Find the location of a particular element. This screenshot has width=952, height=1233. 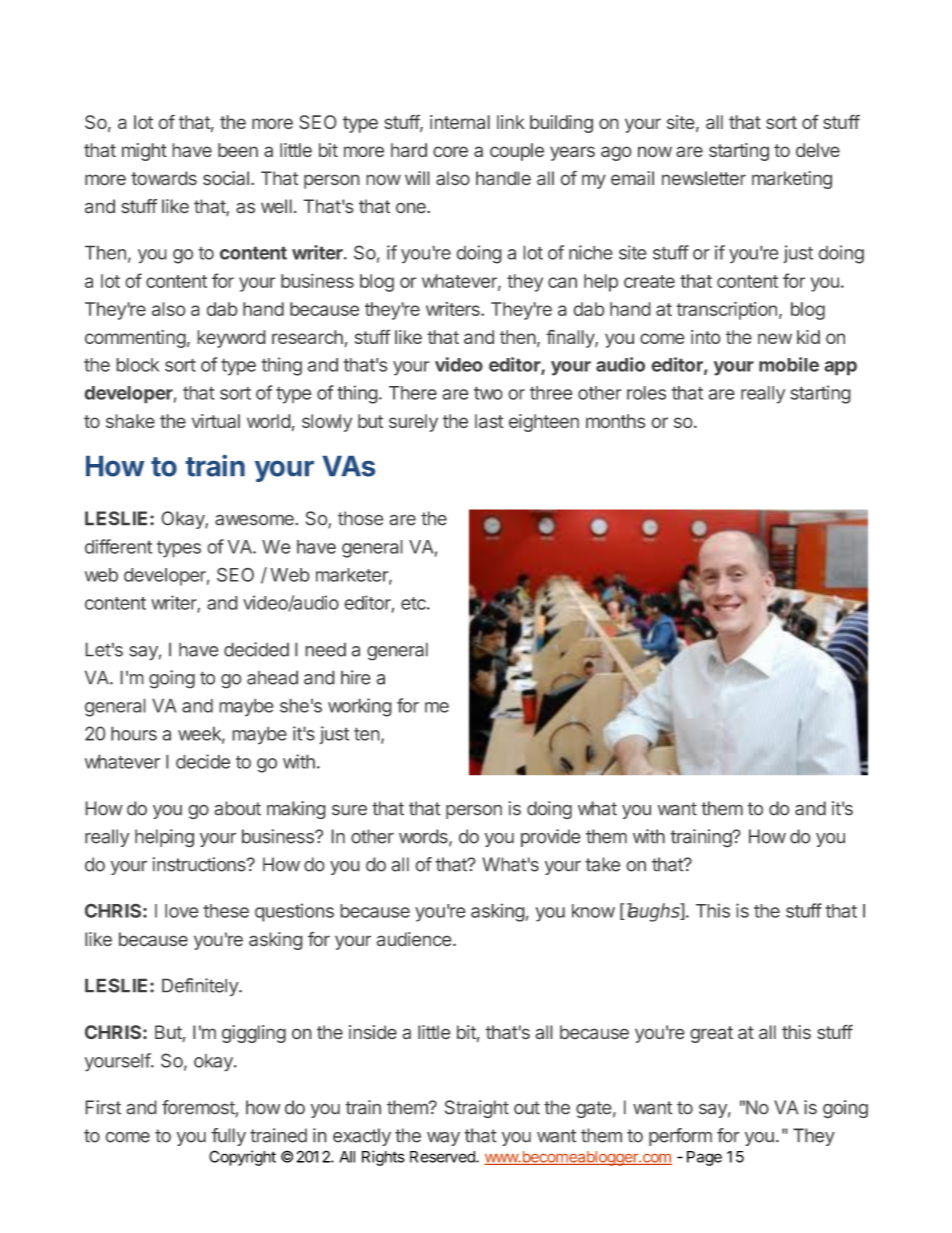

last is located at coordinates (489, 421).
